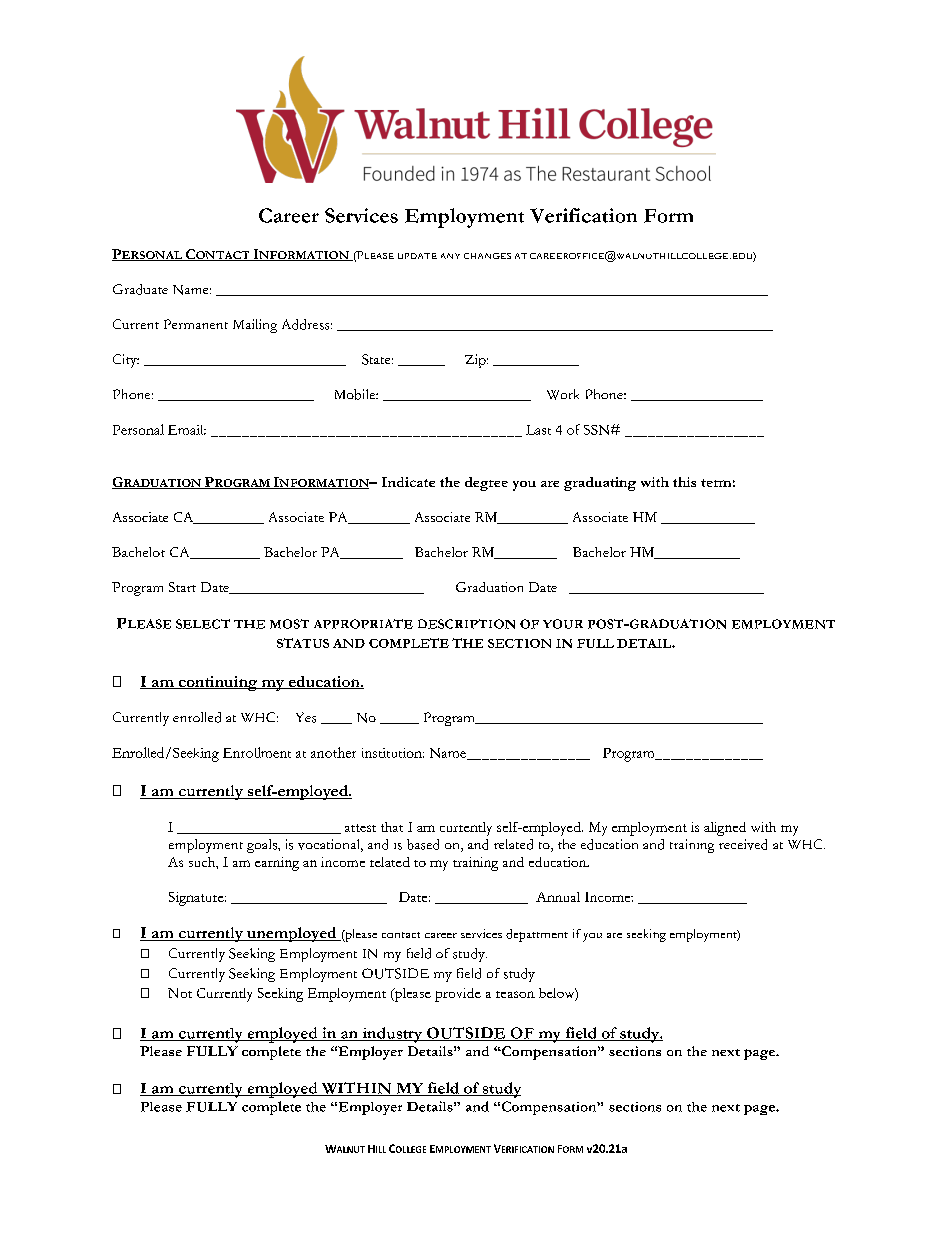  Describe the element at coordinates (203, 624) in the page. I see `SELECT` at that location.
